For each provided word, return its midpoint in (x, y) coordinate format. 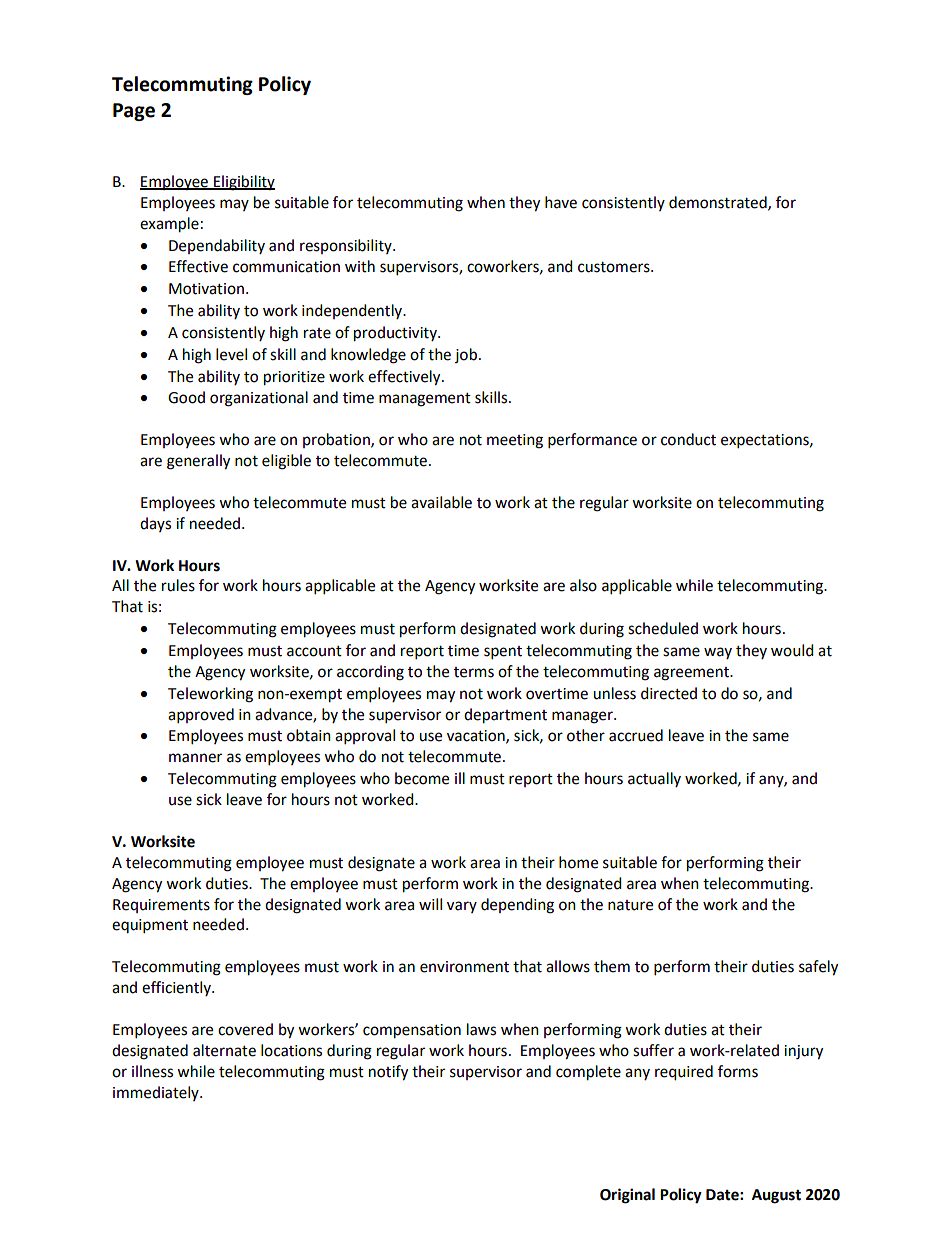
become (422, 778)
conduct (688, 439)
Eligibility (243, 183)
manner (195, 758)
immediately (157, 1093)
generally (198, 462)
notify (388, 1073)
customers (615, 267)
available (441, 502)
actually (654, 779)
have (561, 202)
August (776, 1196)
